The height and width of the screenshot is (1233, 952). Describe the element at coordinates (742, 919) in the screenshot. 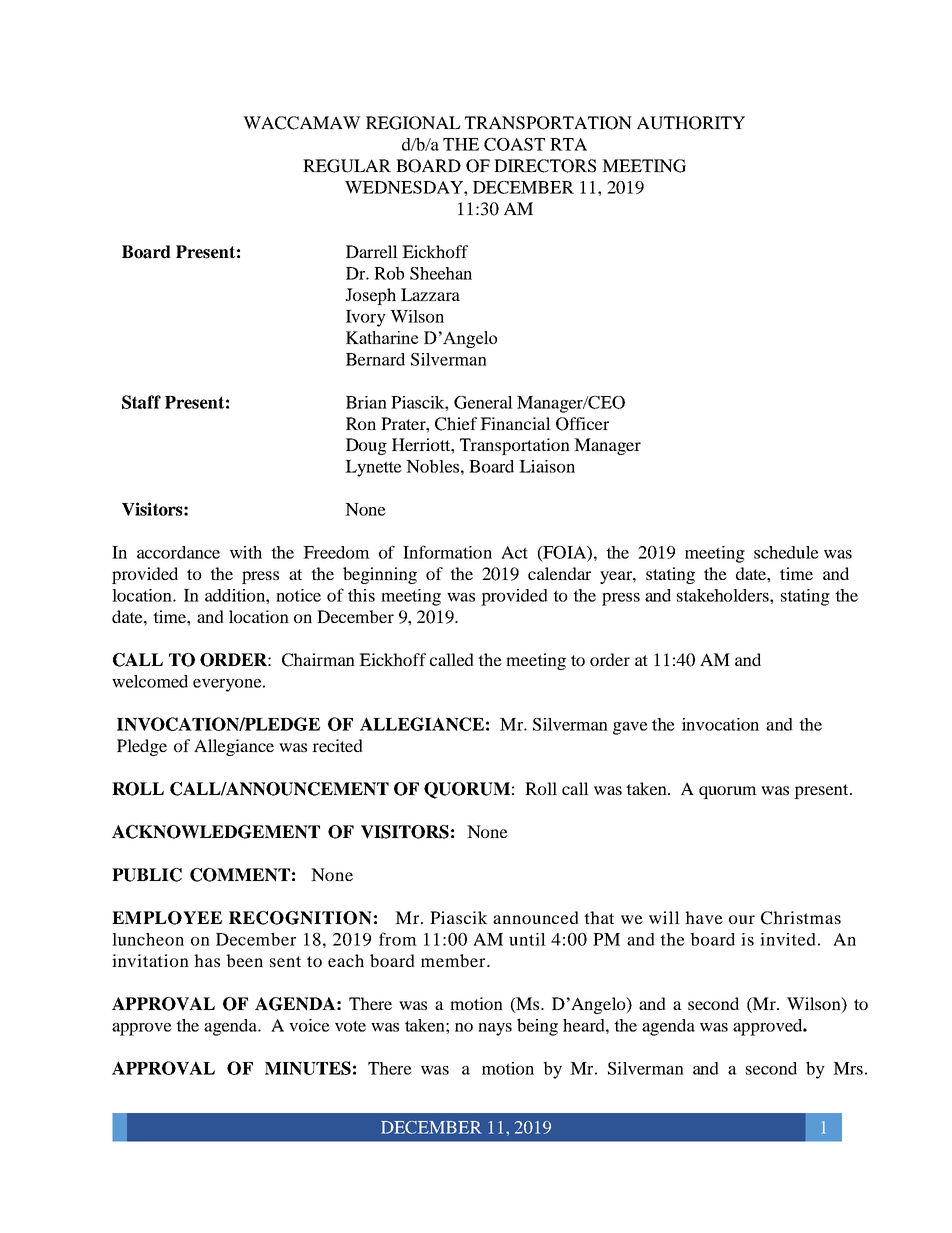

I see `our` at that location.
